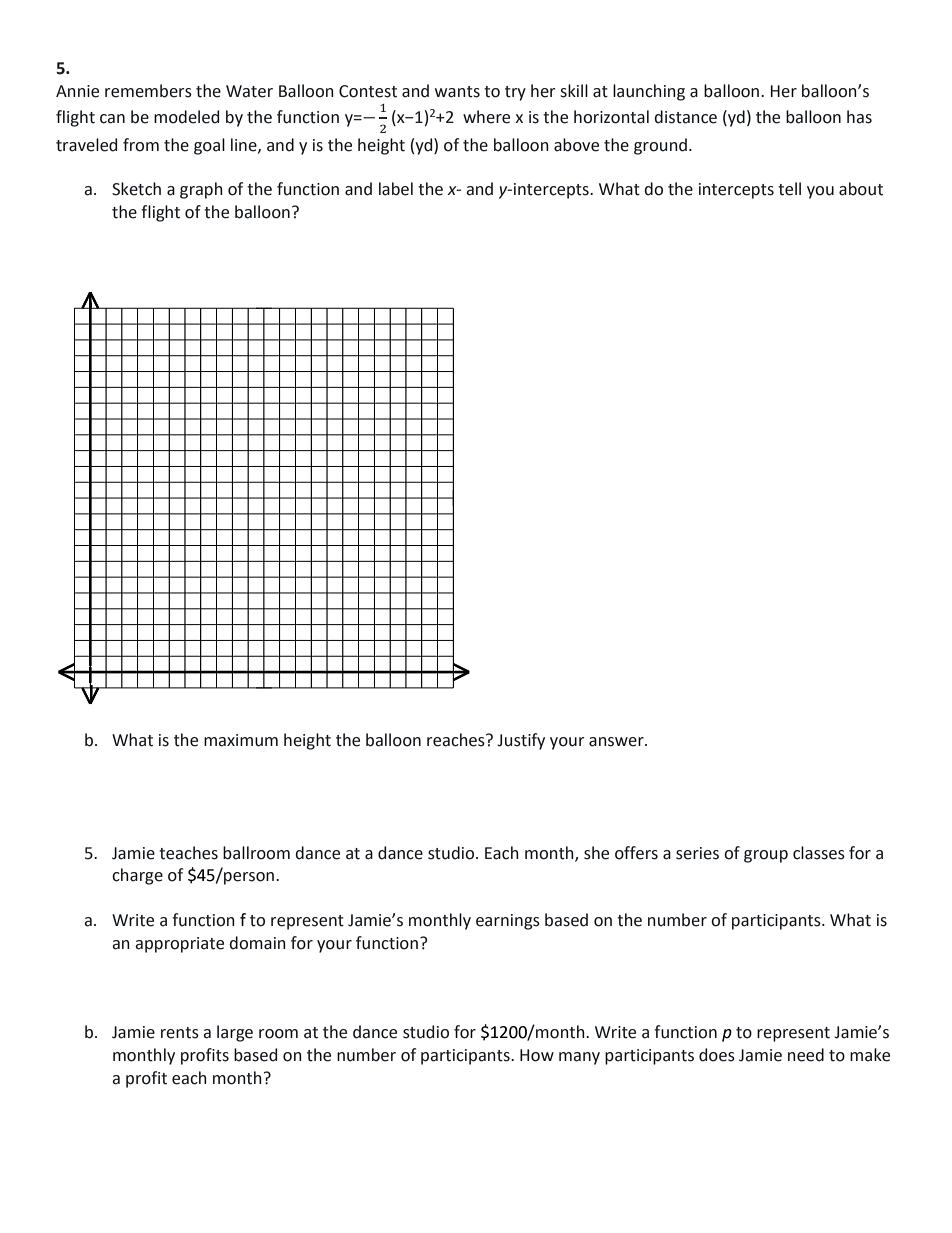  I want to click on graph, so click(201, 190).
